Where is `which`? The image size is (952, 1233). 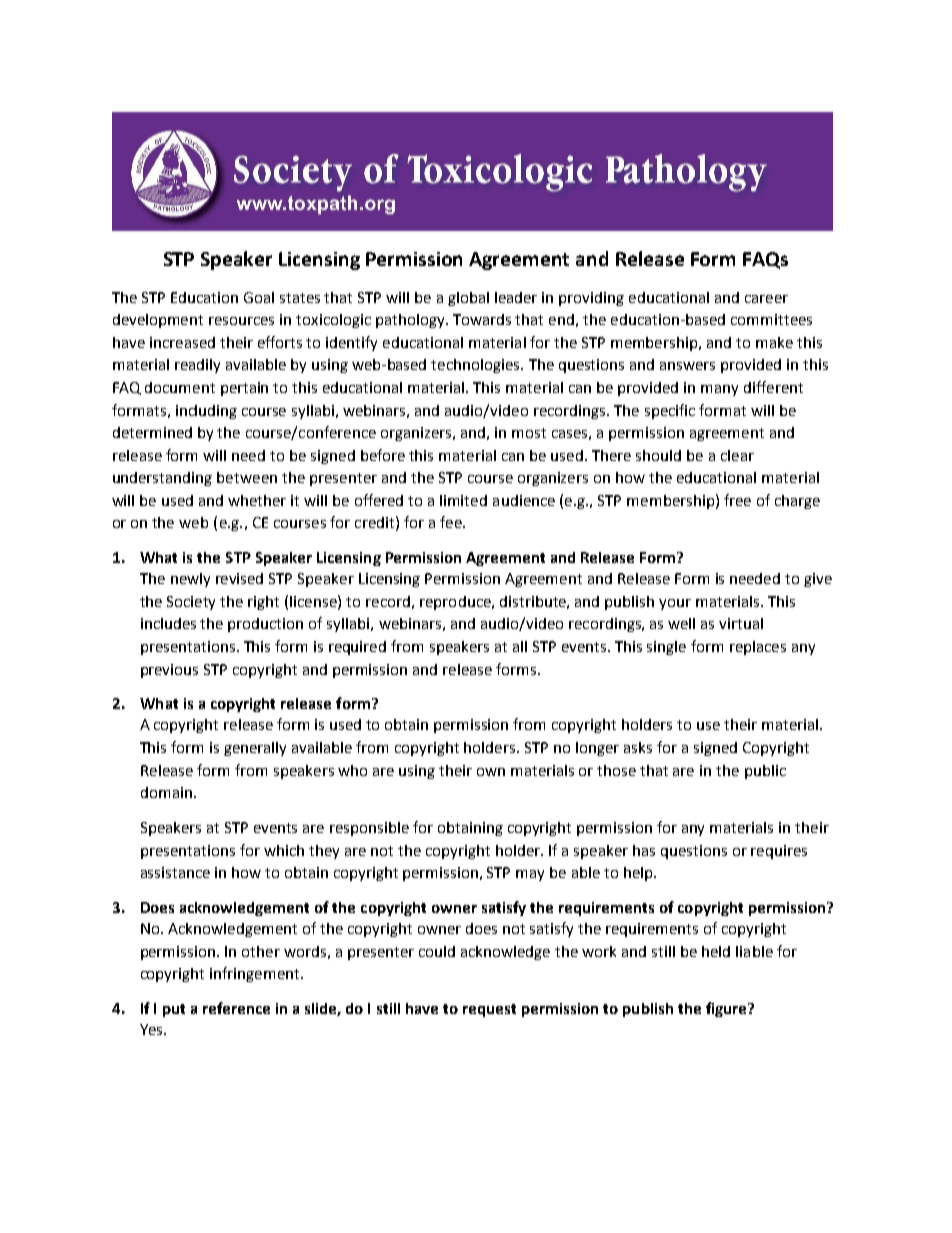 which is located at coordinates (284, 850).
